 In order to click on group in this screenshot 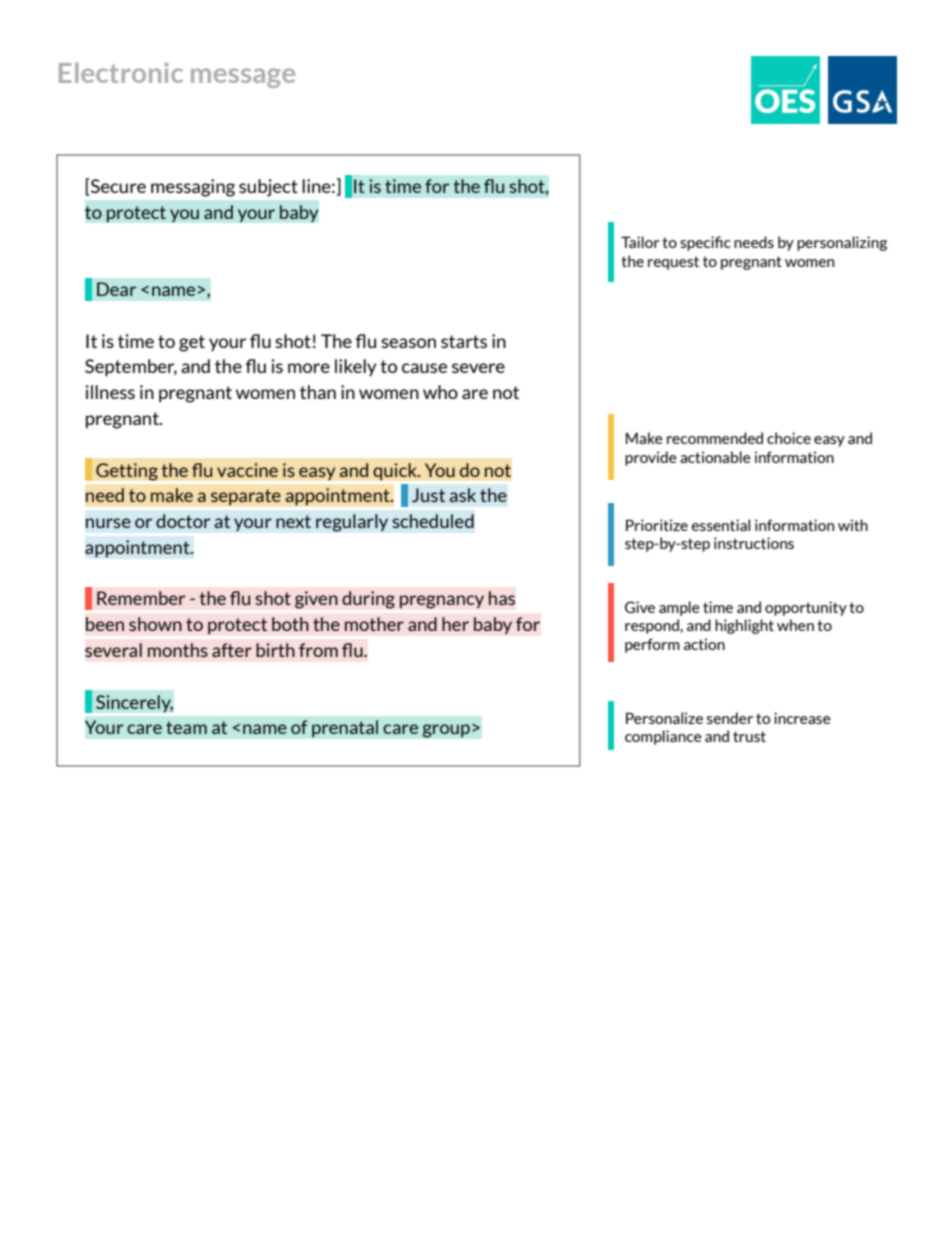, I will do `click(446, 731)`.
